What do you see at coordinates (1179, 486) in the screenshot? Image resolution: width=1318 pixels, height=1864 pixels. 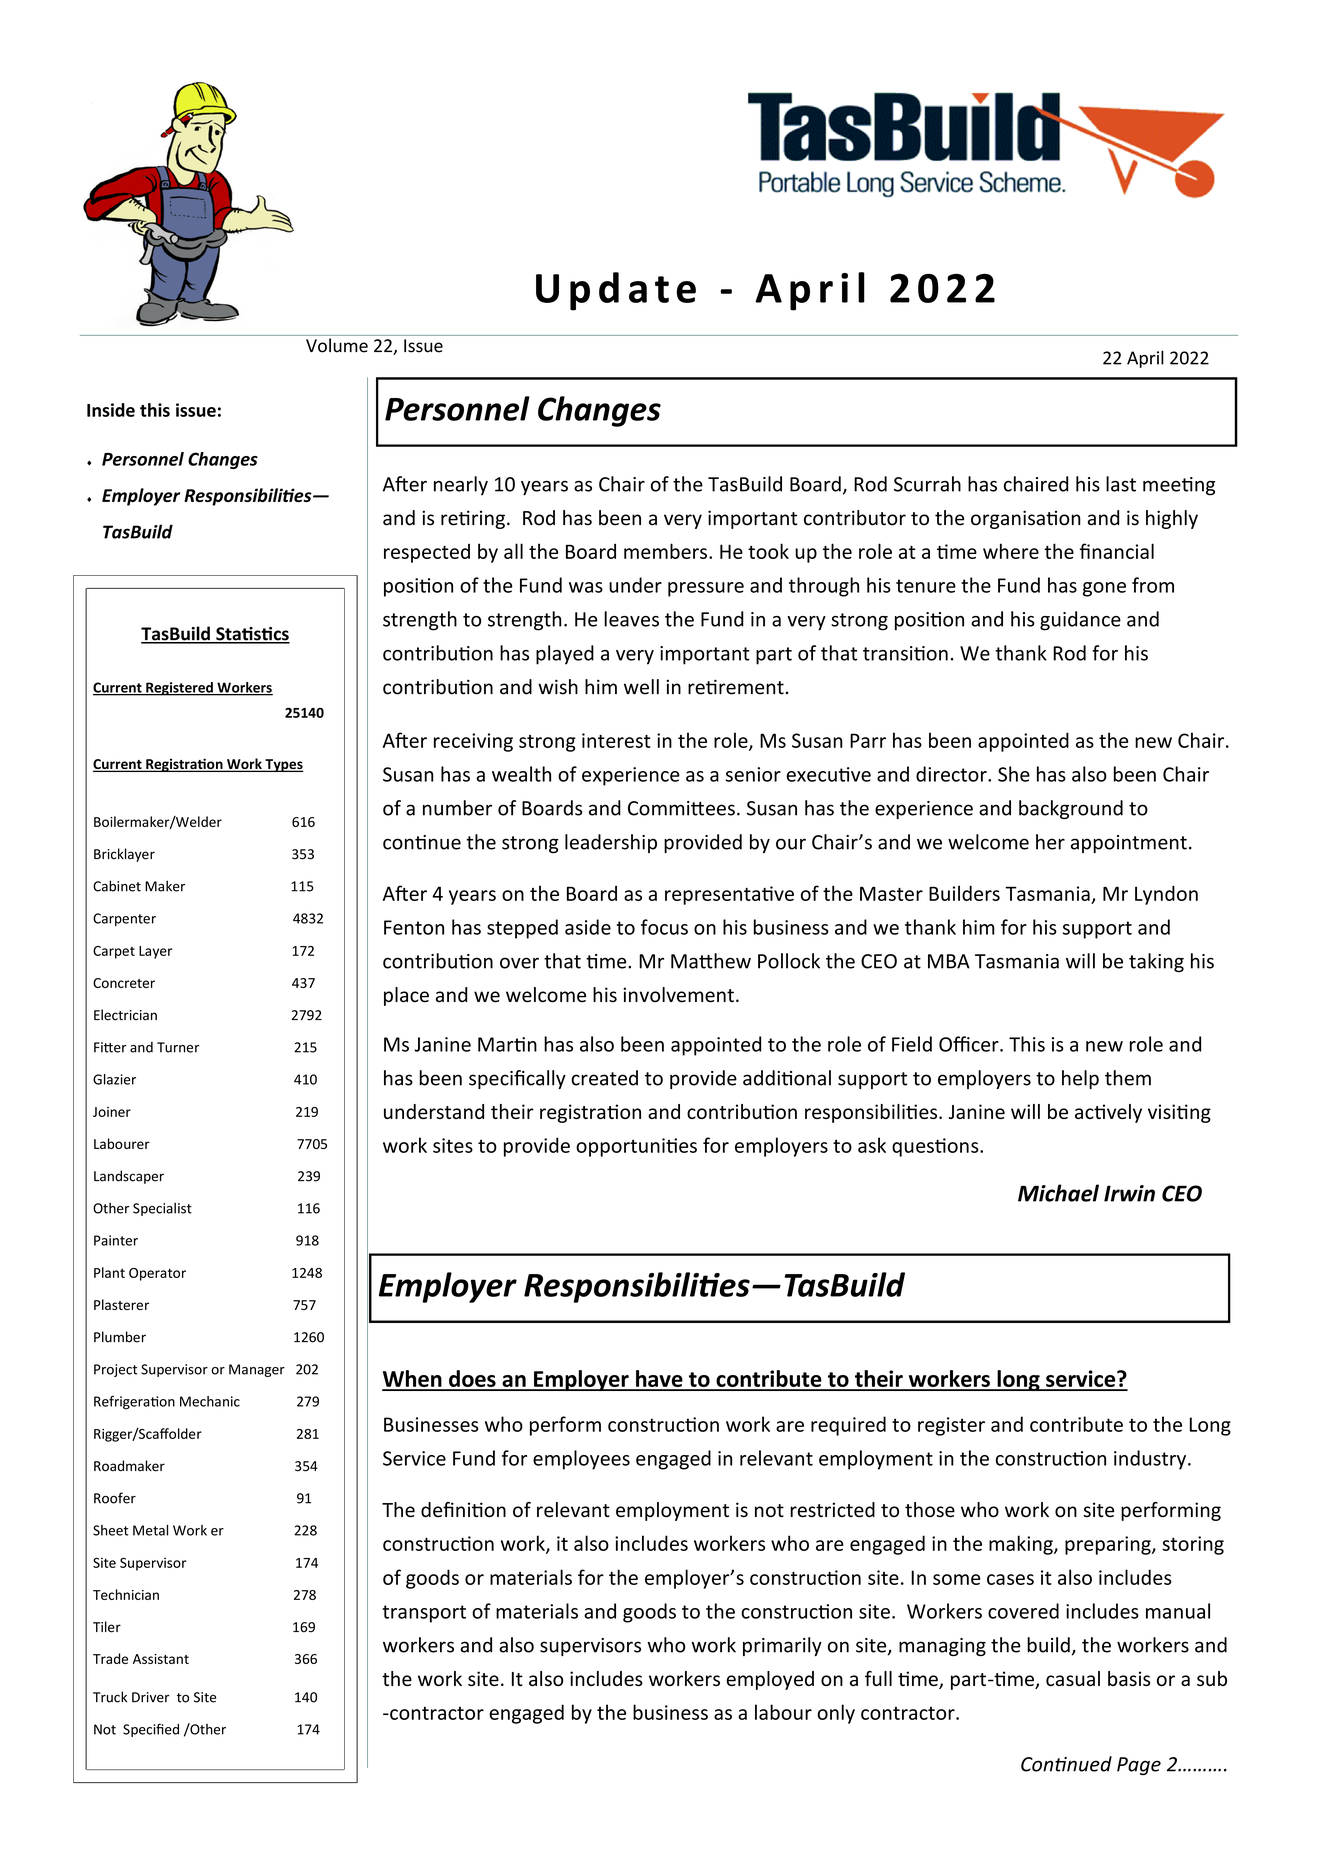 I see `meeting` at bounding box center [1179, 486].
